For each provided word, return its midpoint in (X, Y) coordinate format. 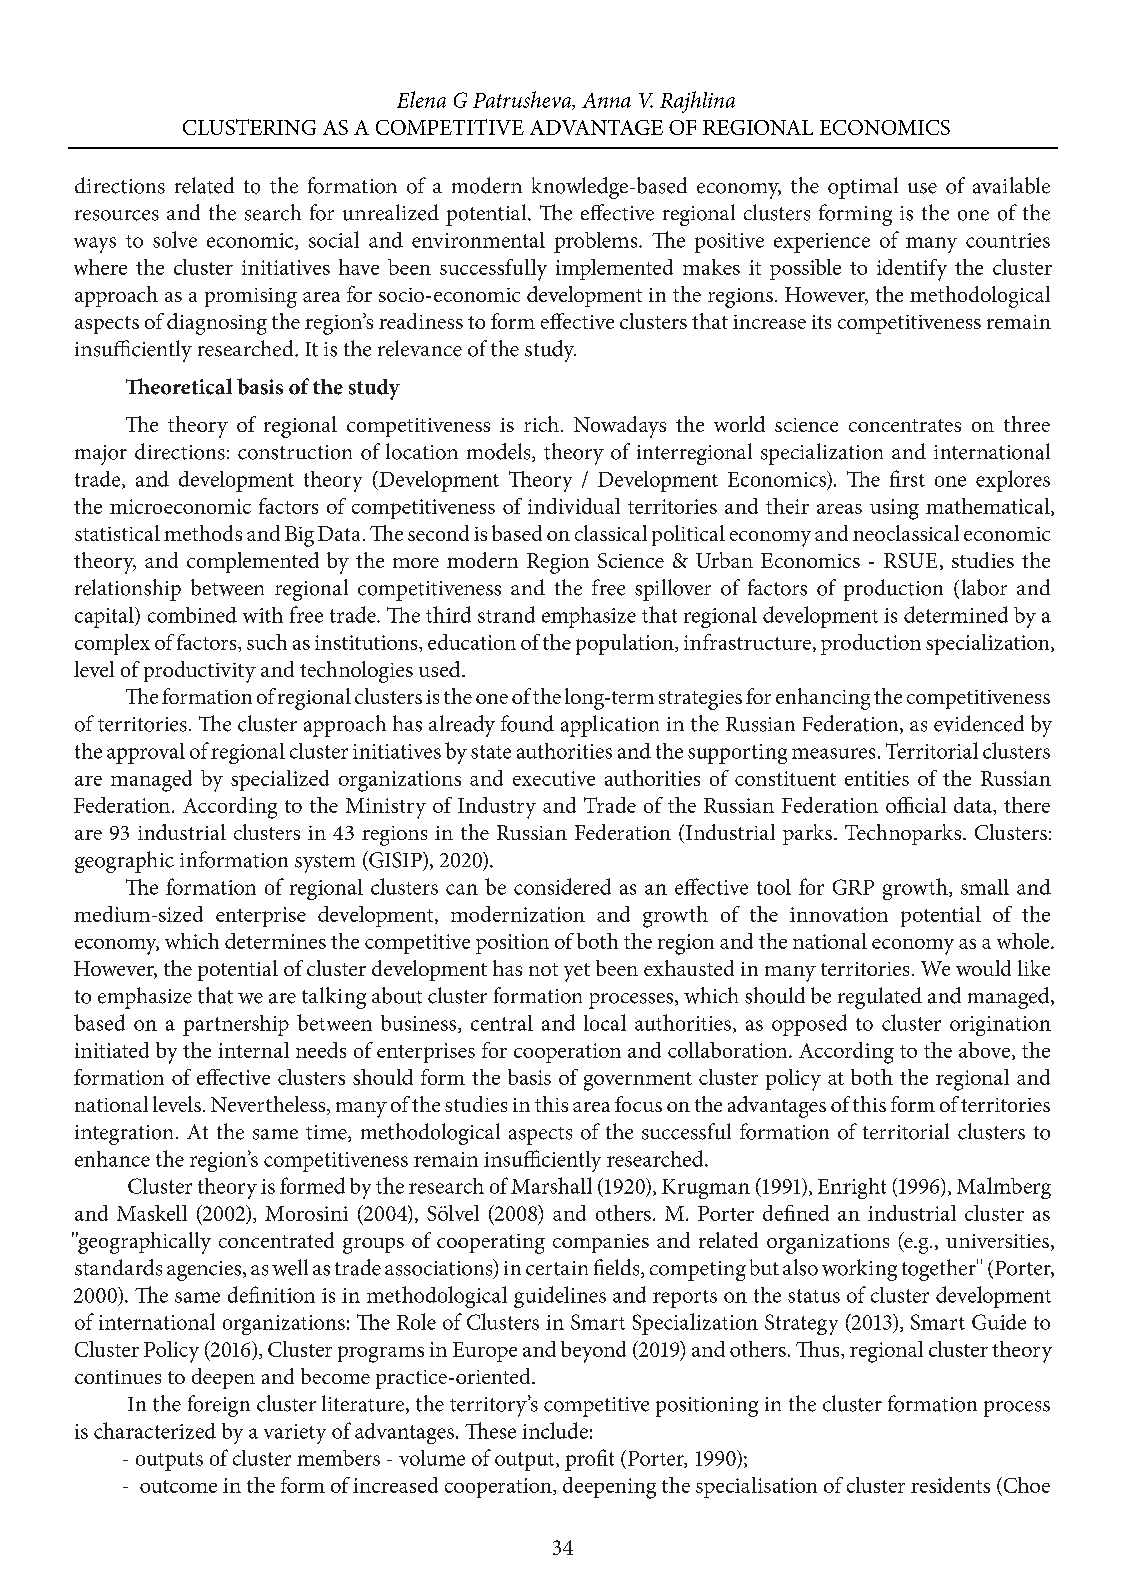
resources (117, 215)
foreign (219, 1406)
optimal (863, 188)
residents (950, 1485)
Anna (606, 100)
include (555, 1430)
